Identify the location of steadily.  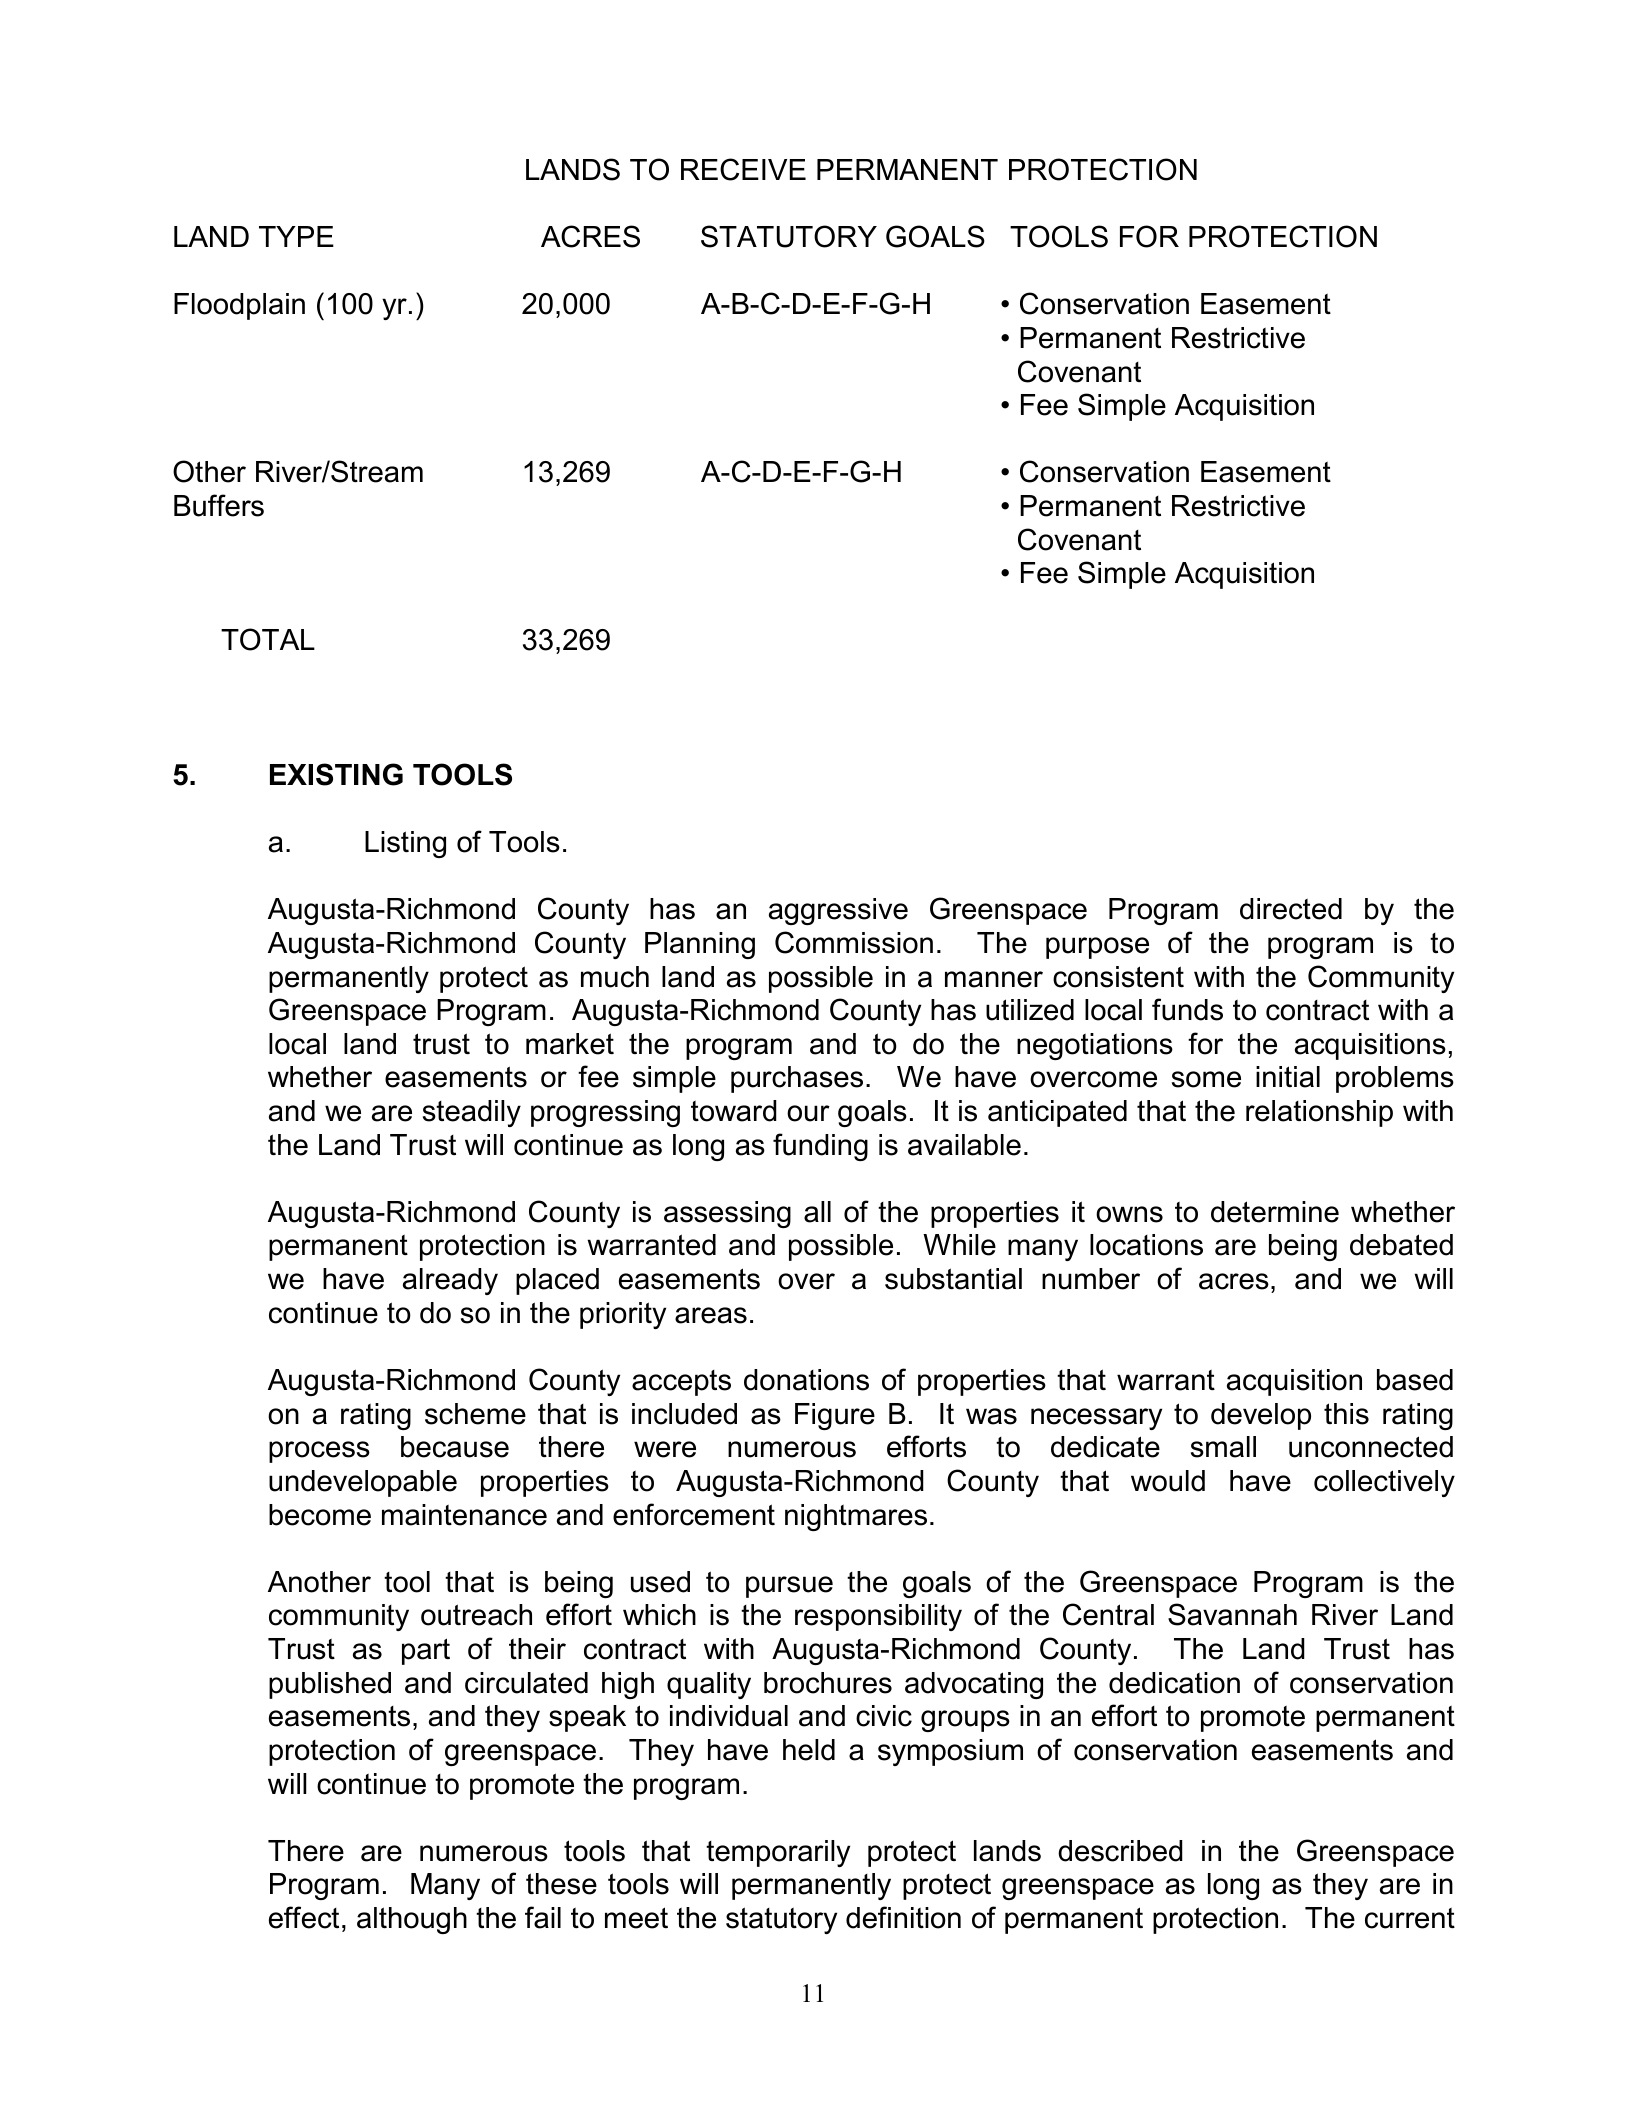
(472, 1113).
